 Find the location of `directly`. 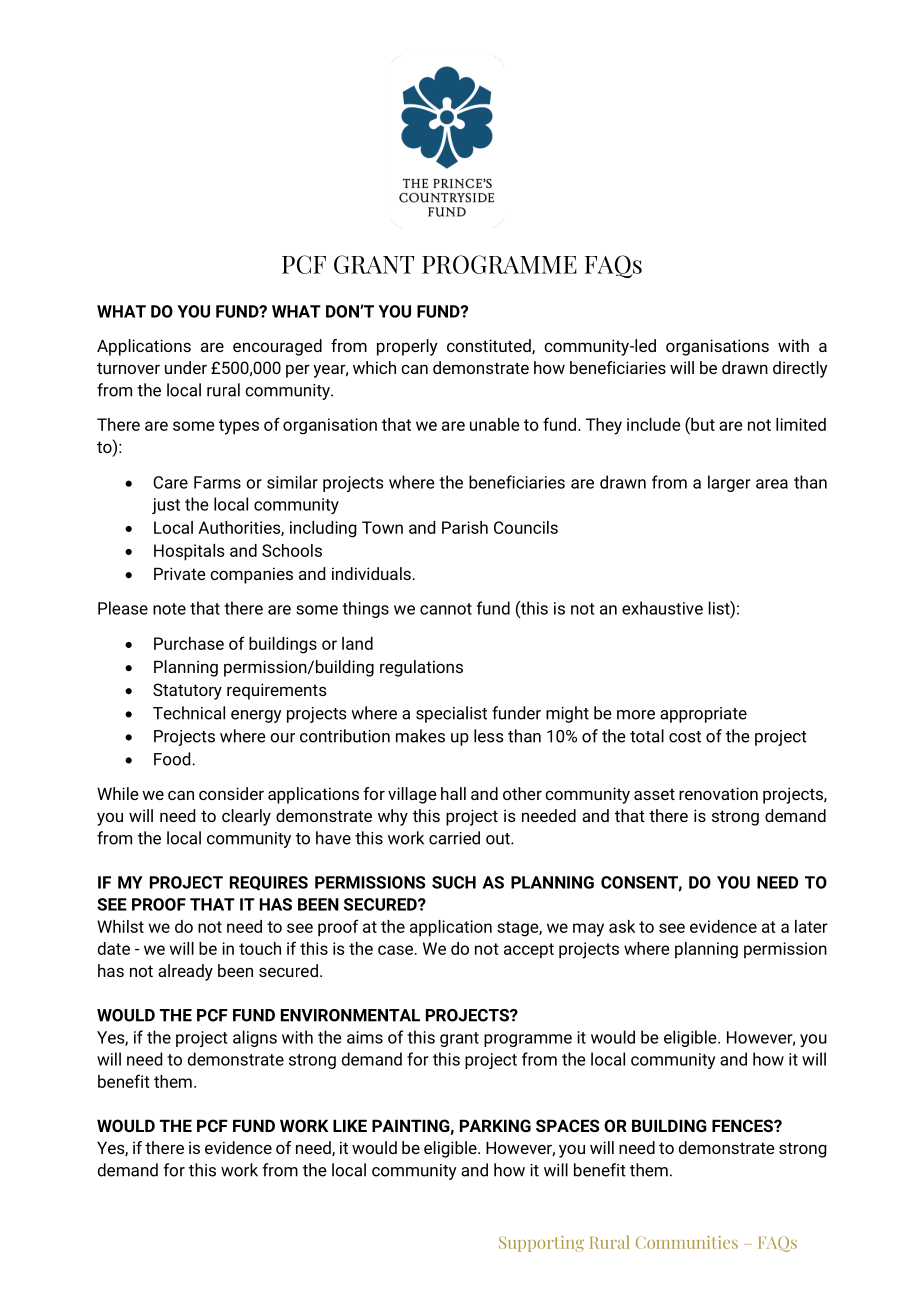

directly is located at coordinates (800, 369).
